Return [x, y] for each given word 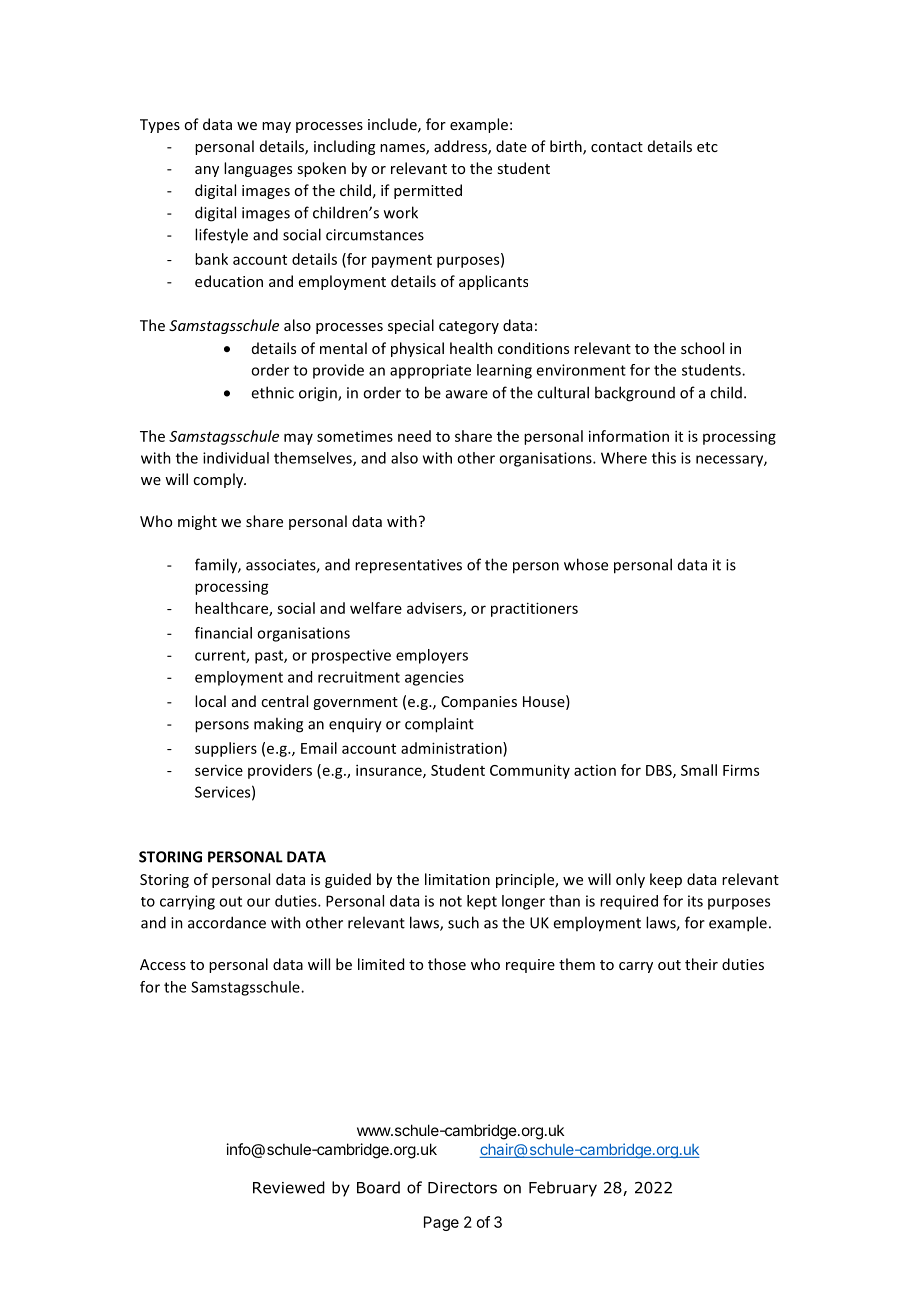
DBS [660, 771]
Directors [462, 1188]
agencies [434, 678]
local [210, 701]
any [207, 171]
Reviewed [289, 1187]
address [461, 147]
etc [707, 147]
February [563, 1189]
